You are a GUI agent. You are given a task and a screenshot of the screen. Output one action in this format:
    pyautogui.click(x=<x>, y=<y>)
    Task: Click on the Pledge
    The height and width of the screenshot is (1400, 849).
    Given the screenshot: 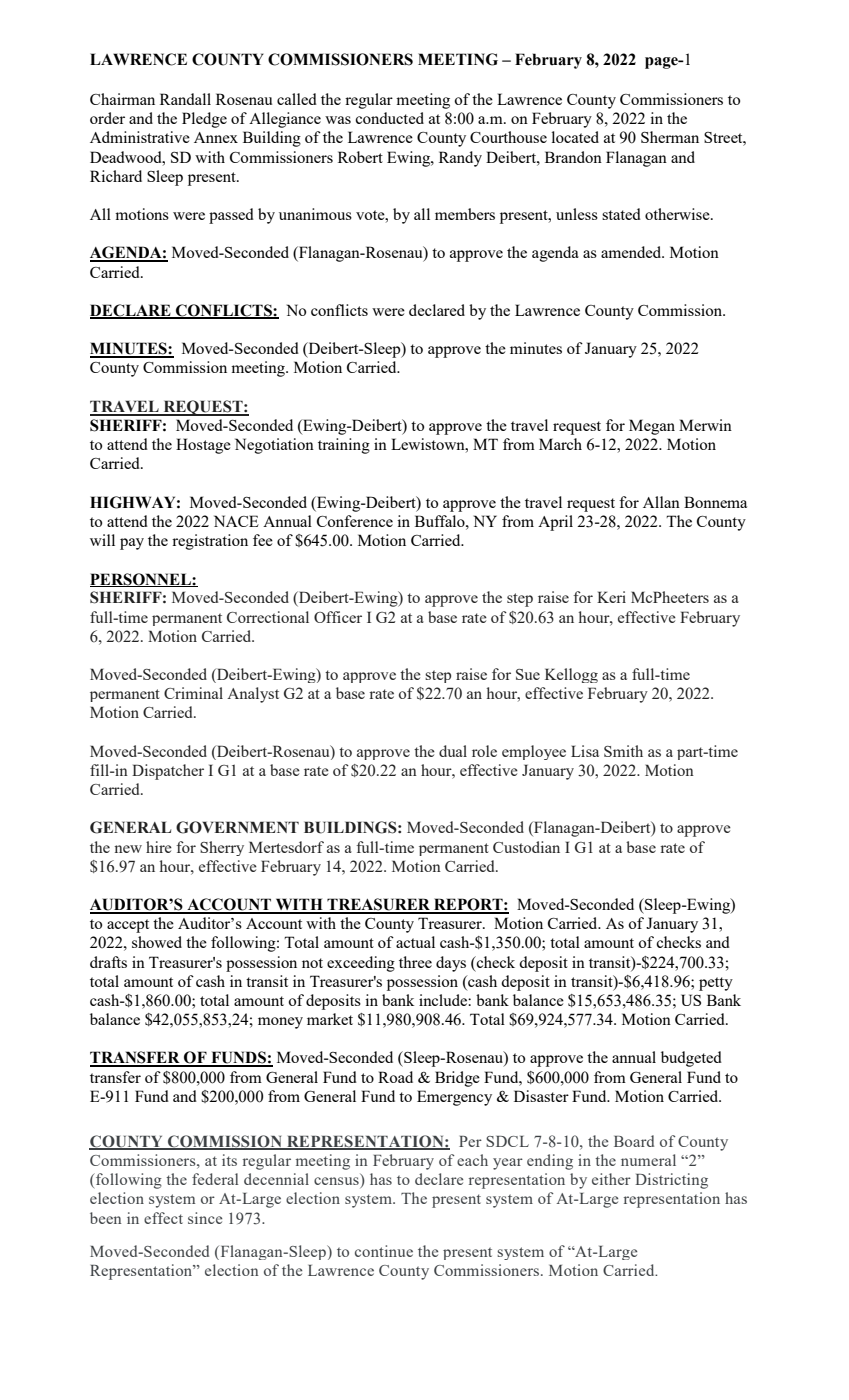 What is the action you would take?
    pyautogui.click(x=204, y=120)
